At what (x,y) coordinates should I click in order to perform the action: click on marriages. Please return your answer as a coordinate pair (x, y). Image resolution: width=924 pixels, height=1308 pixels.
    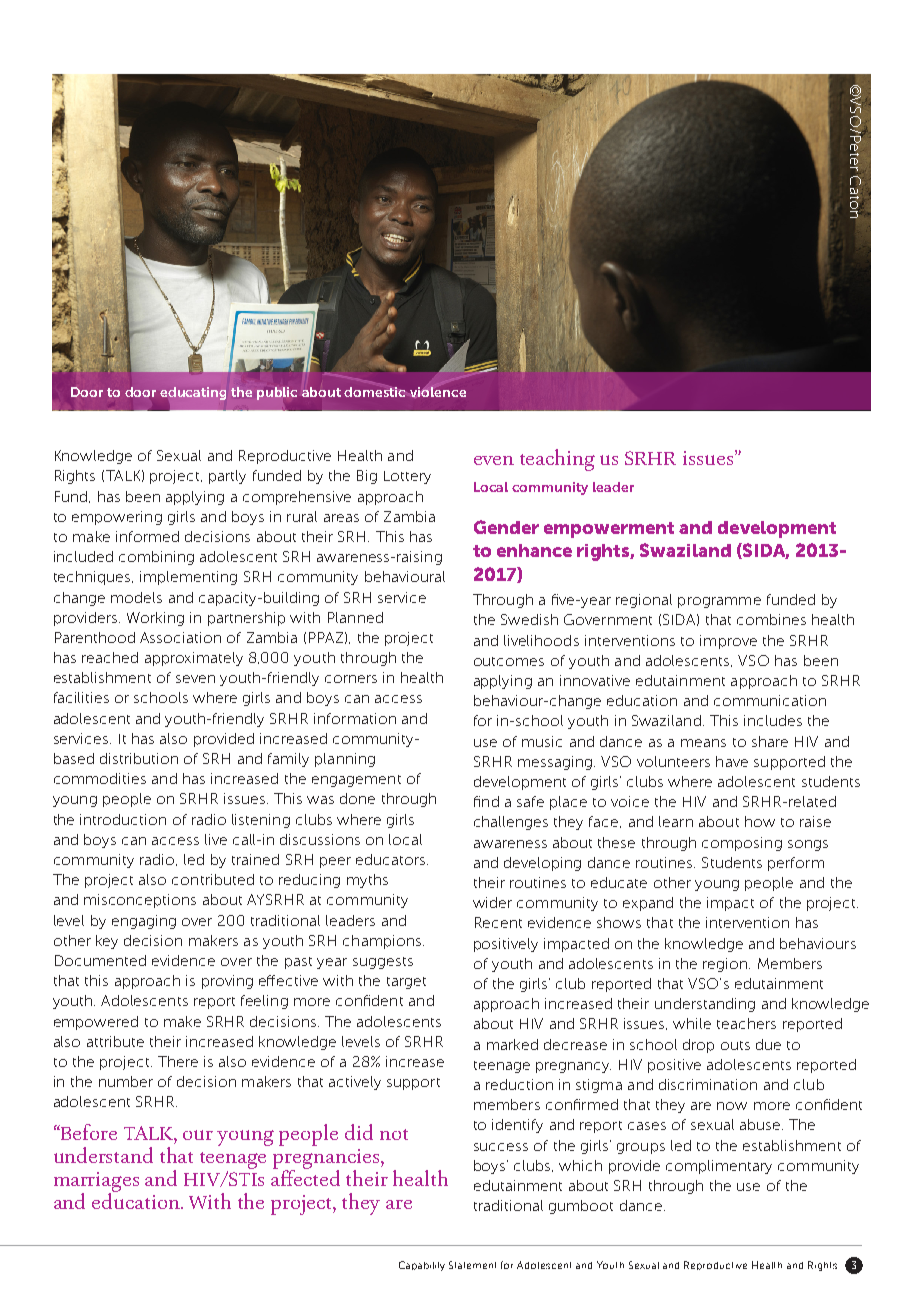
    Looking at the image, I should click on (96, 1183).
